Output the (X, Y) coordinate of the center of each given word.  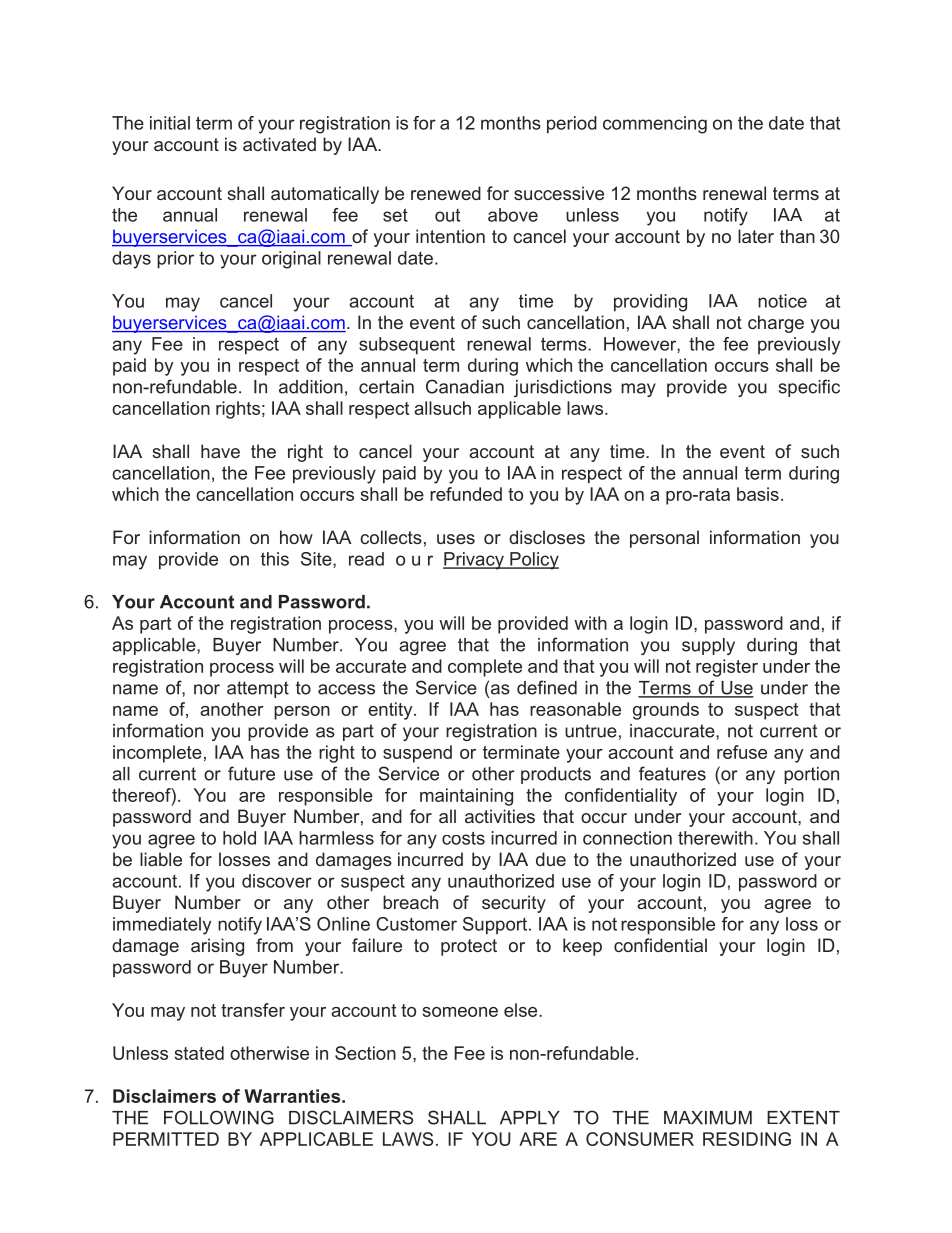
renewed (446, 193)
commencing (655, 125)
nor (207, 689)
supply (708, 646)
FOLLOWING (219, 1117)
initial (170, 123)
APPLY (530, 1118)
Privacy (474, 561)
